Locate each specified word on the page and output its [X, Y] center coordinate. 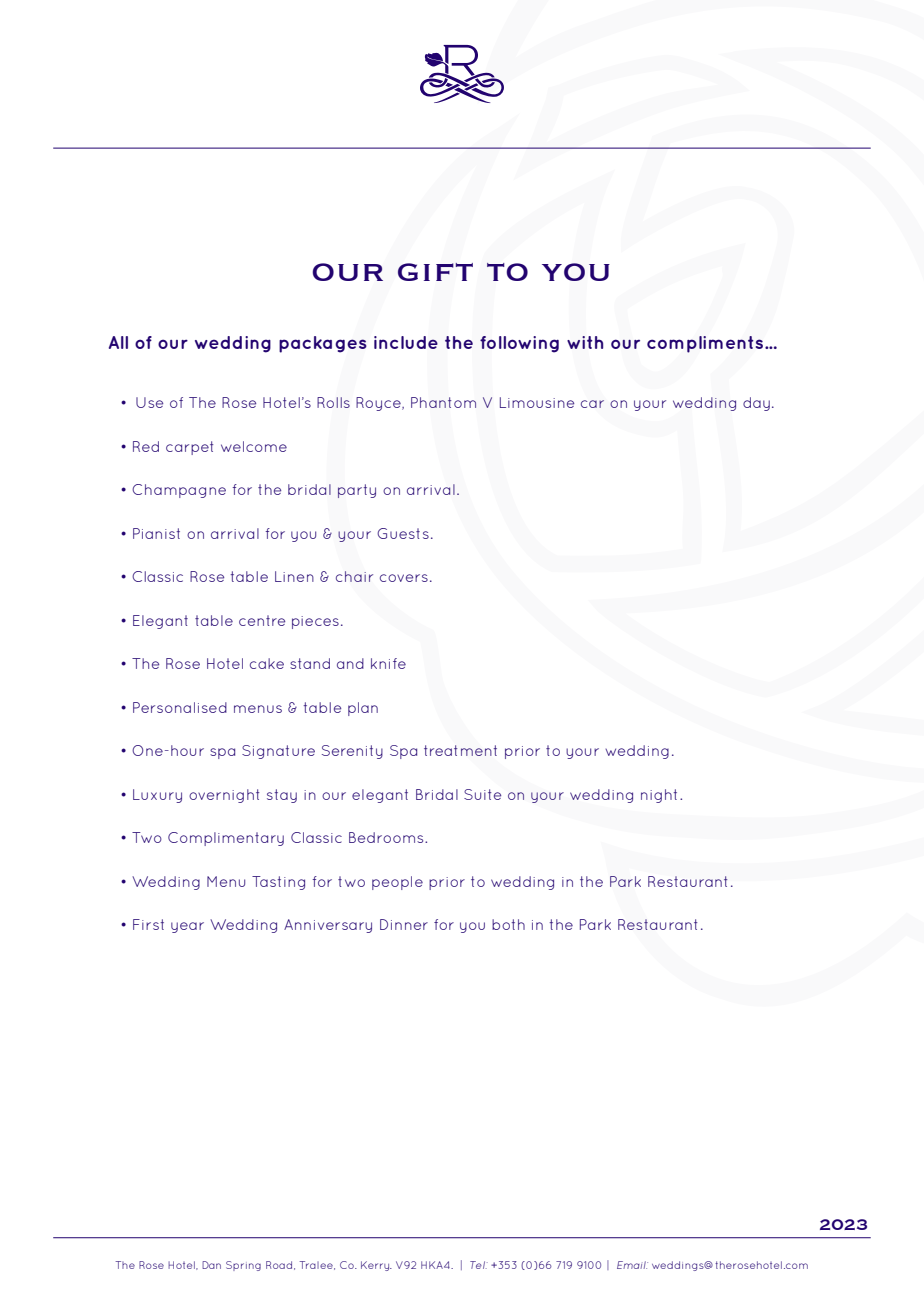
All [118, 342]
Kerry [376, 1266]
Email [632, 1265]
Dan [211, 1265]
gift [435, 272]
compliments [706, 344]
